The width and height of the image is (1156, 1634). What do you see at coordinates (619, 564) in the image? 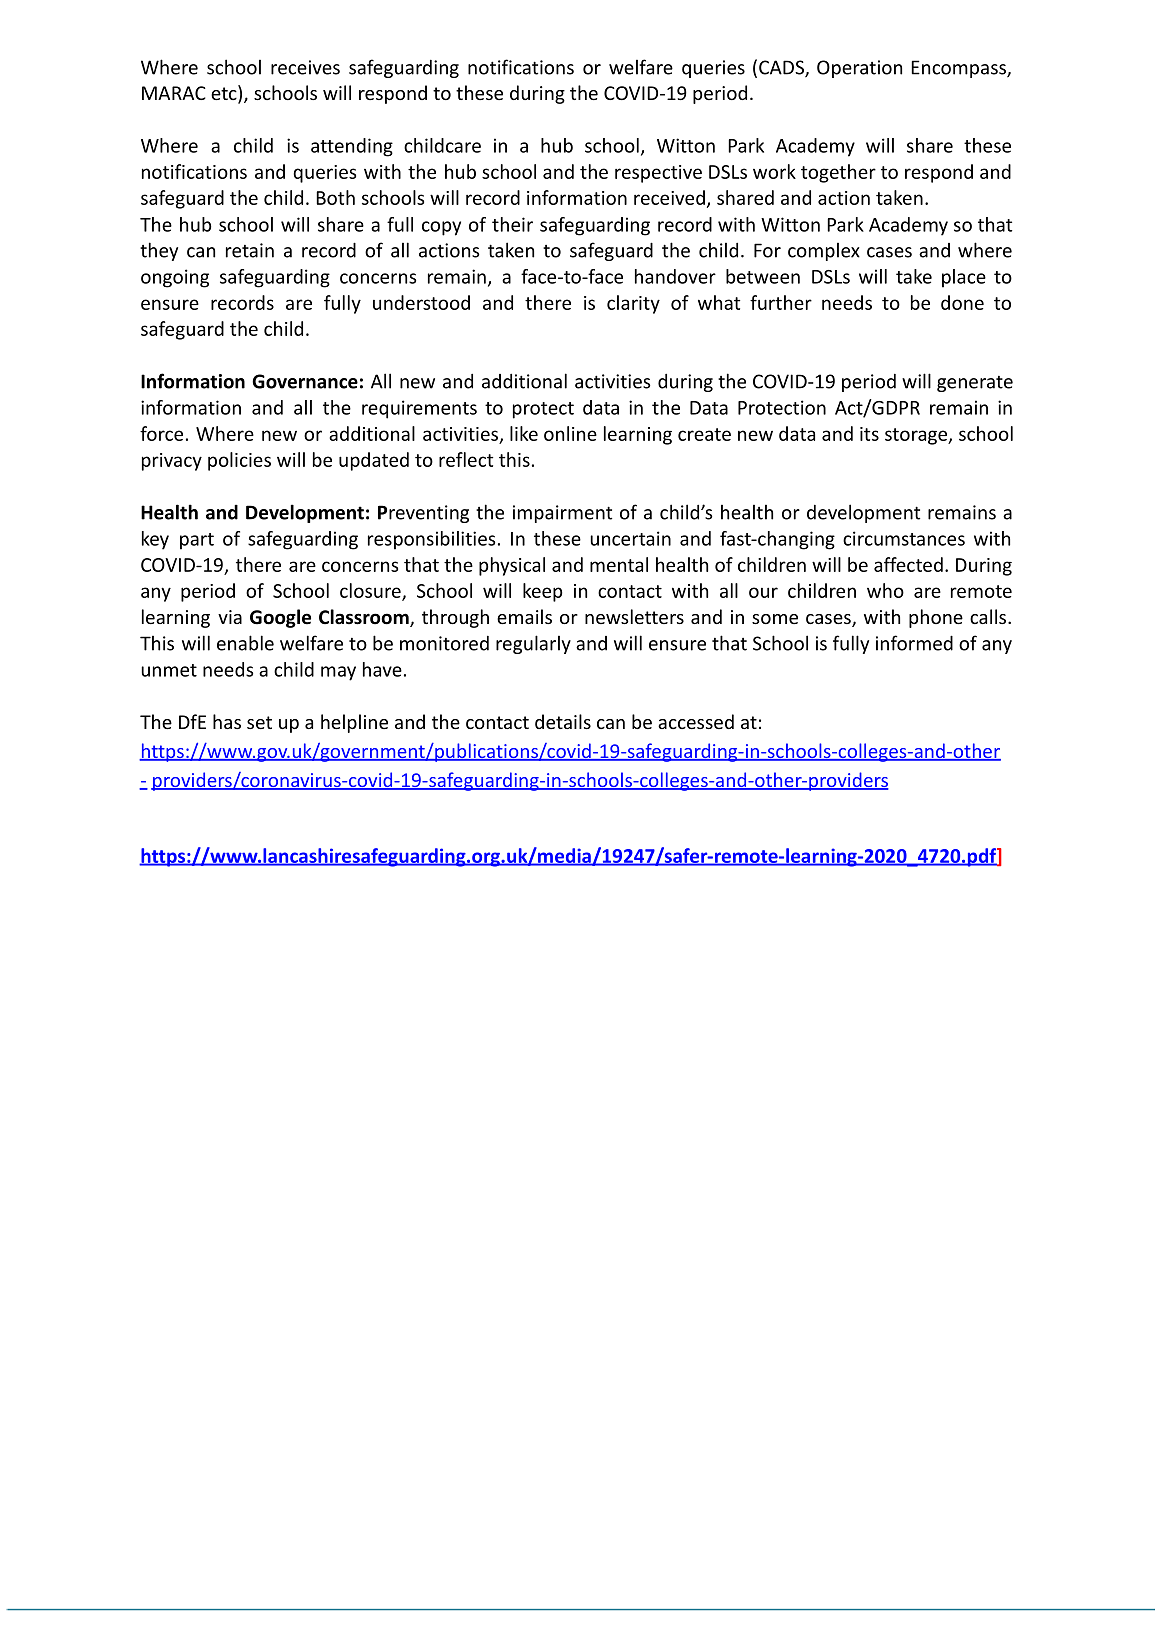
I see `mental` at bounding box center [619, 564].
